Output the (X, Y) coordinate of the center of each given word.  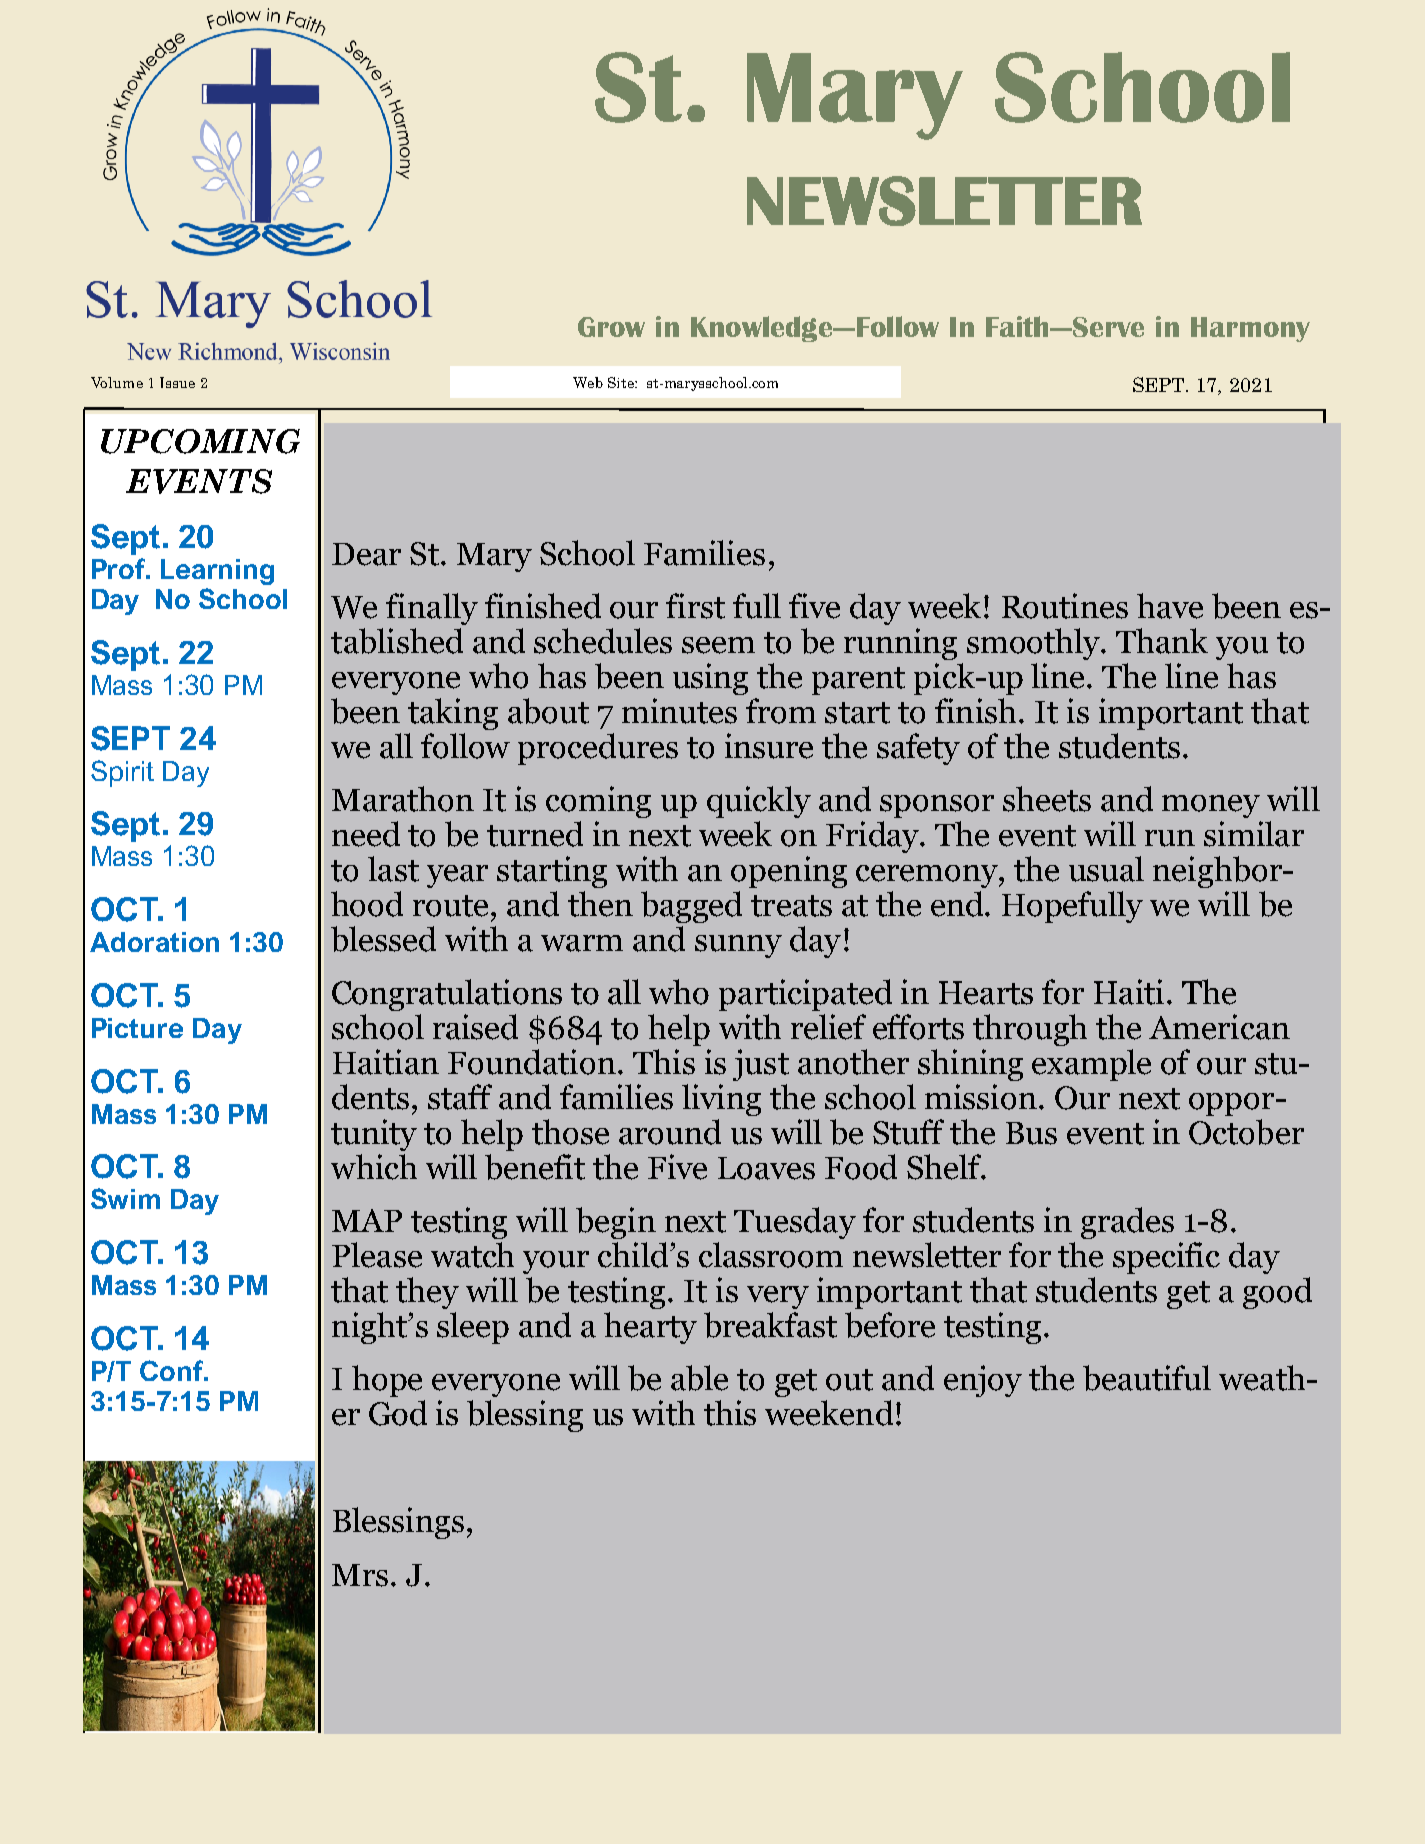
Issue (177, 382)
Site (622, 382)
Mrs (360, 1575)
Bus (1031, 1133)
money (1211, 806)
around (670, 1132)
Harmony (1250, 329)
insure (769, 746)
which (374, 1167)
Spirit (122, 773)
